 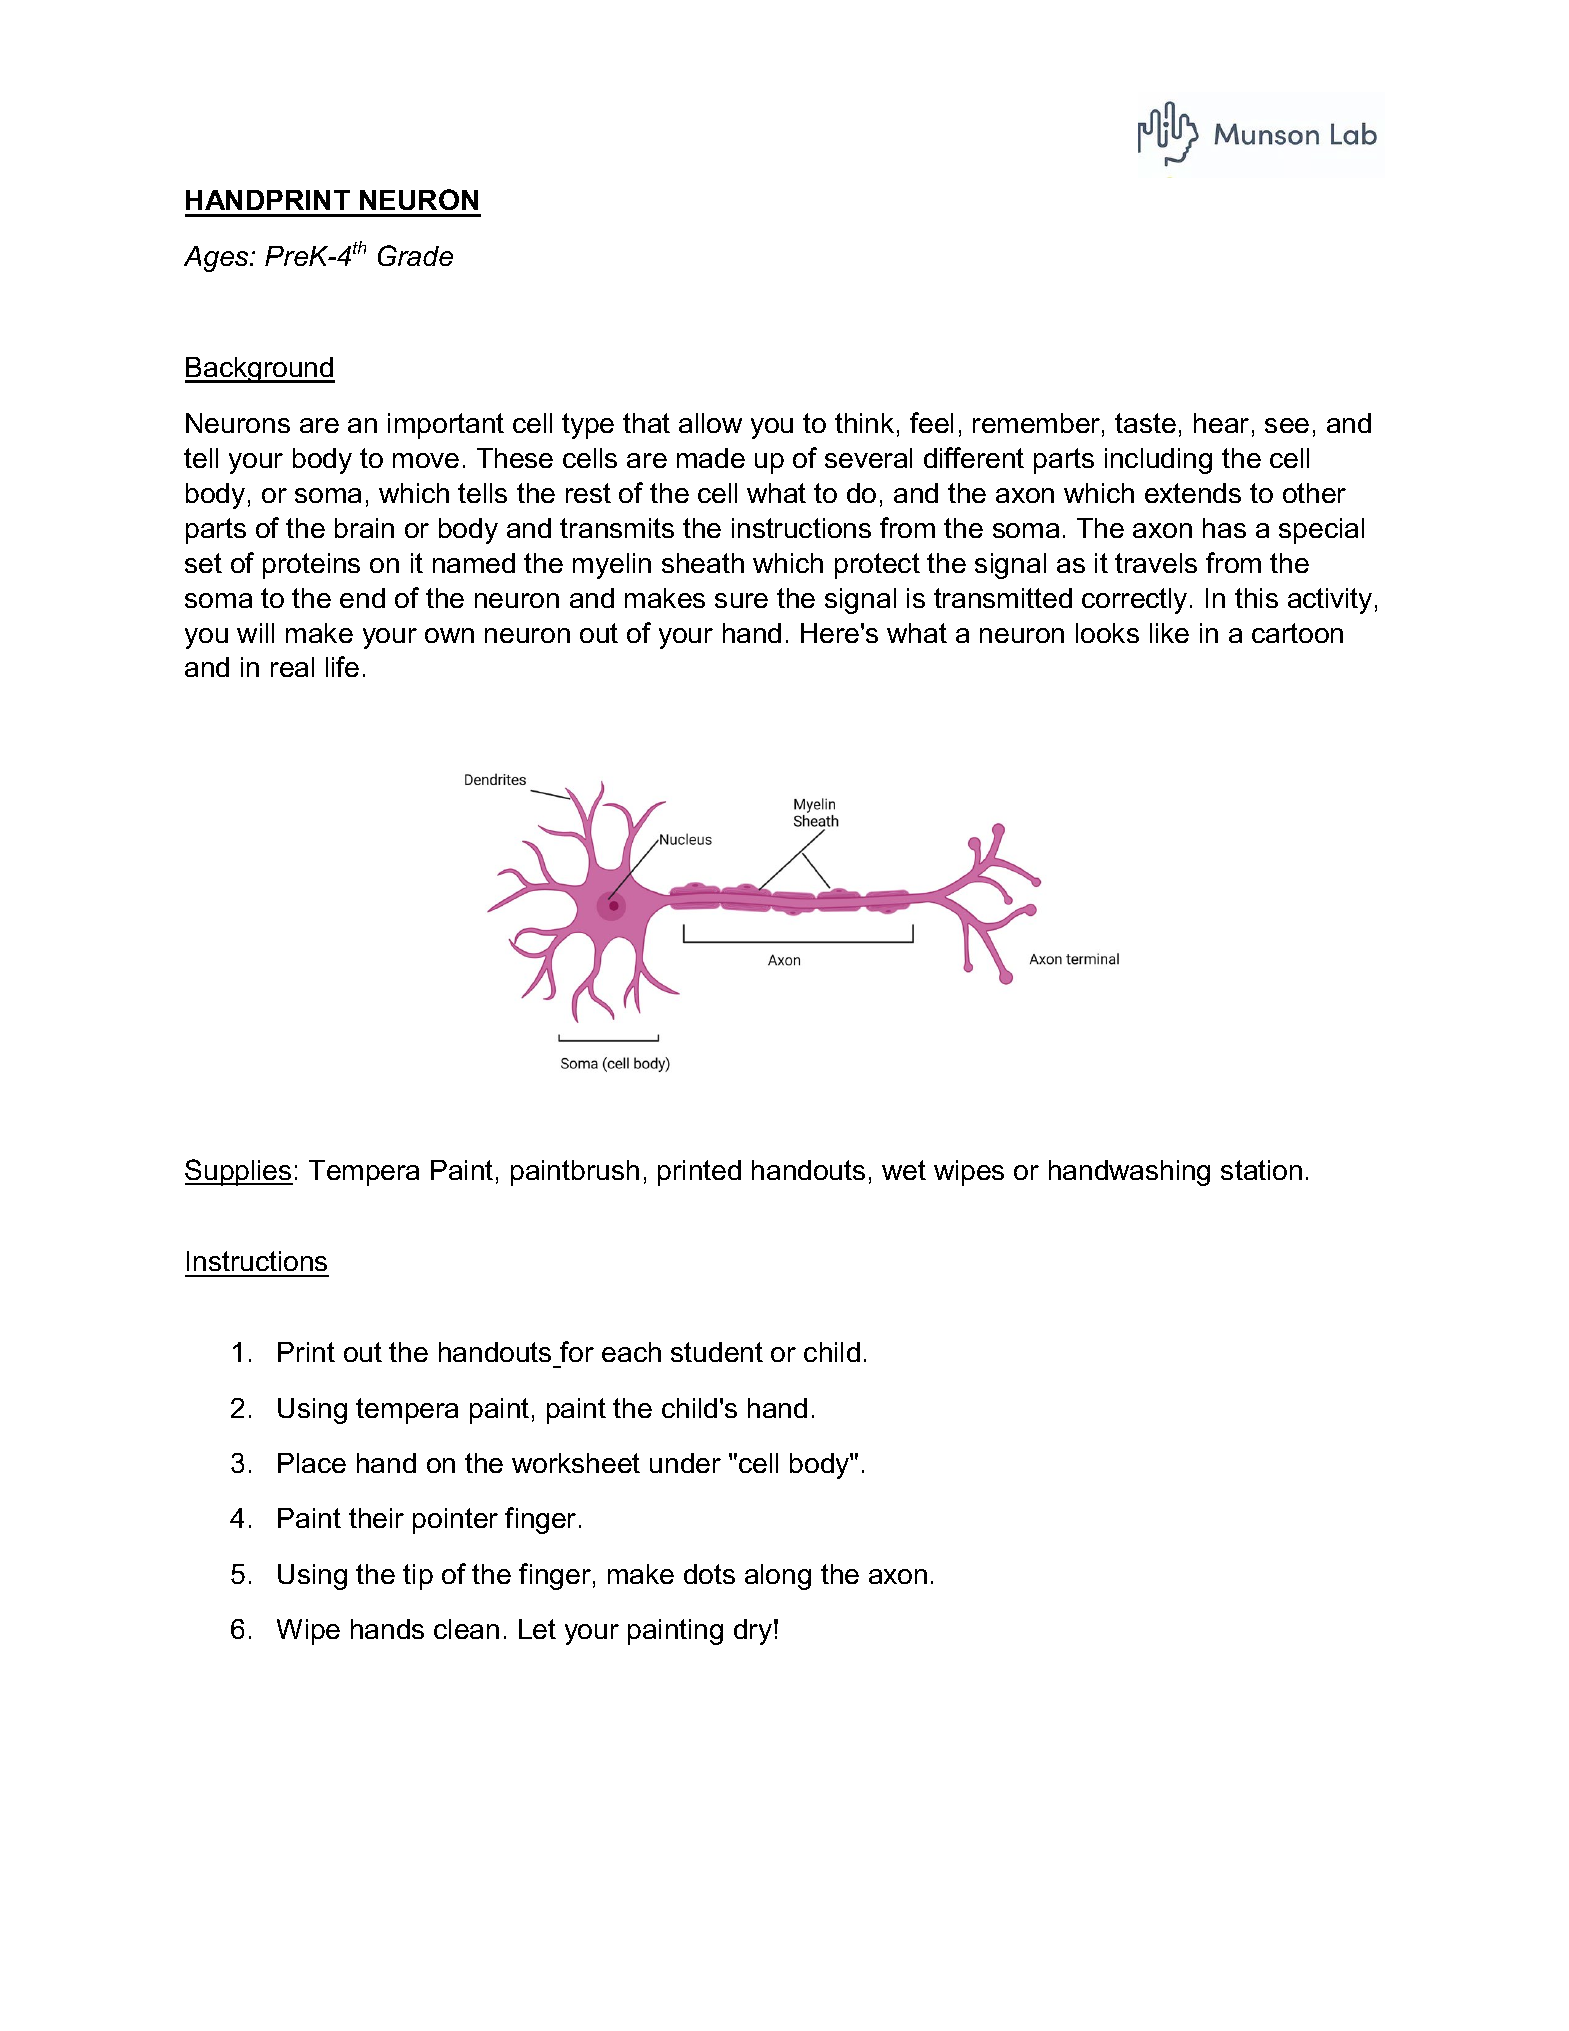 What do you see at coordinates (239, 1172) in the document?
I see `Supplies` at bounding box center [239, 1172].
